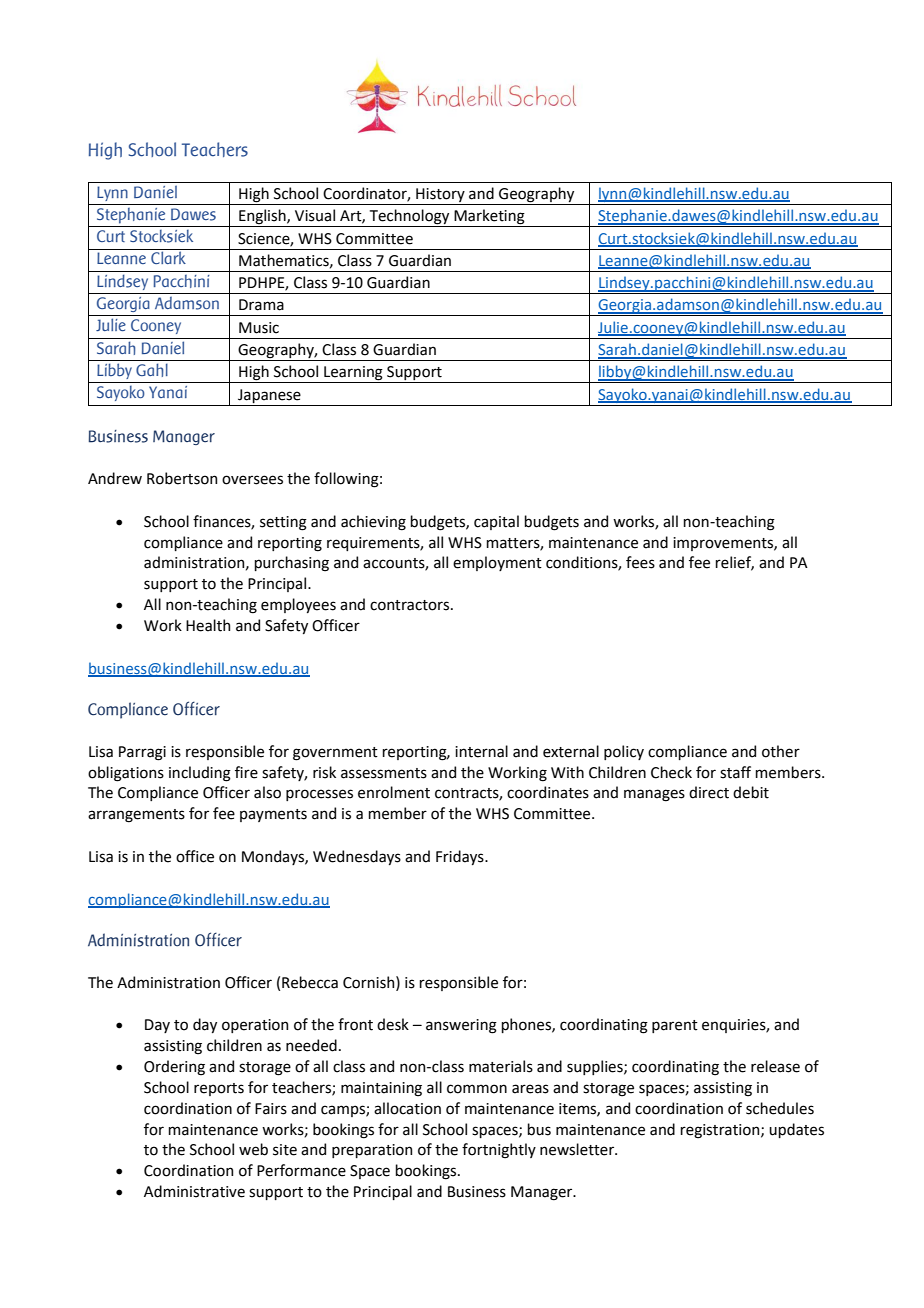  Describe the element at coordinates (310, 982) in the screenshot. I see `Rebecca` at that location.
